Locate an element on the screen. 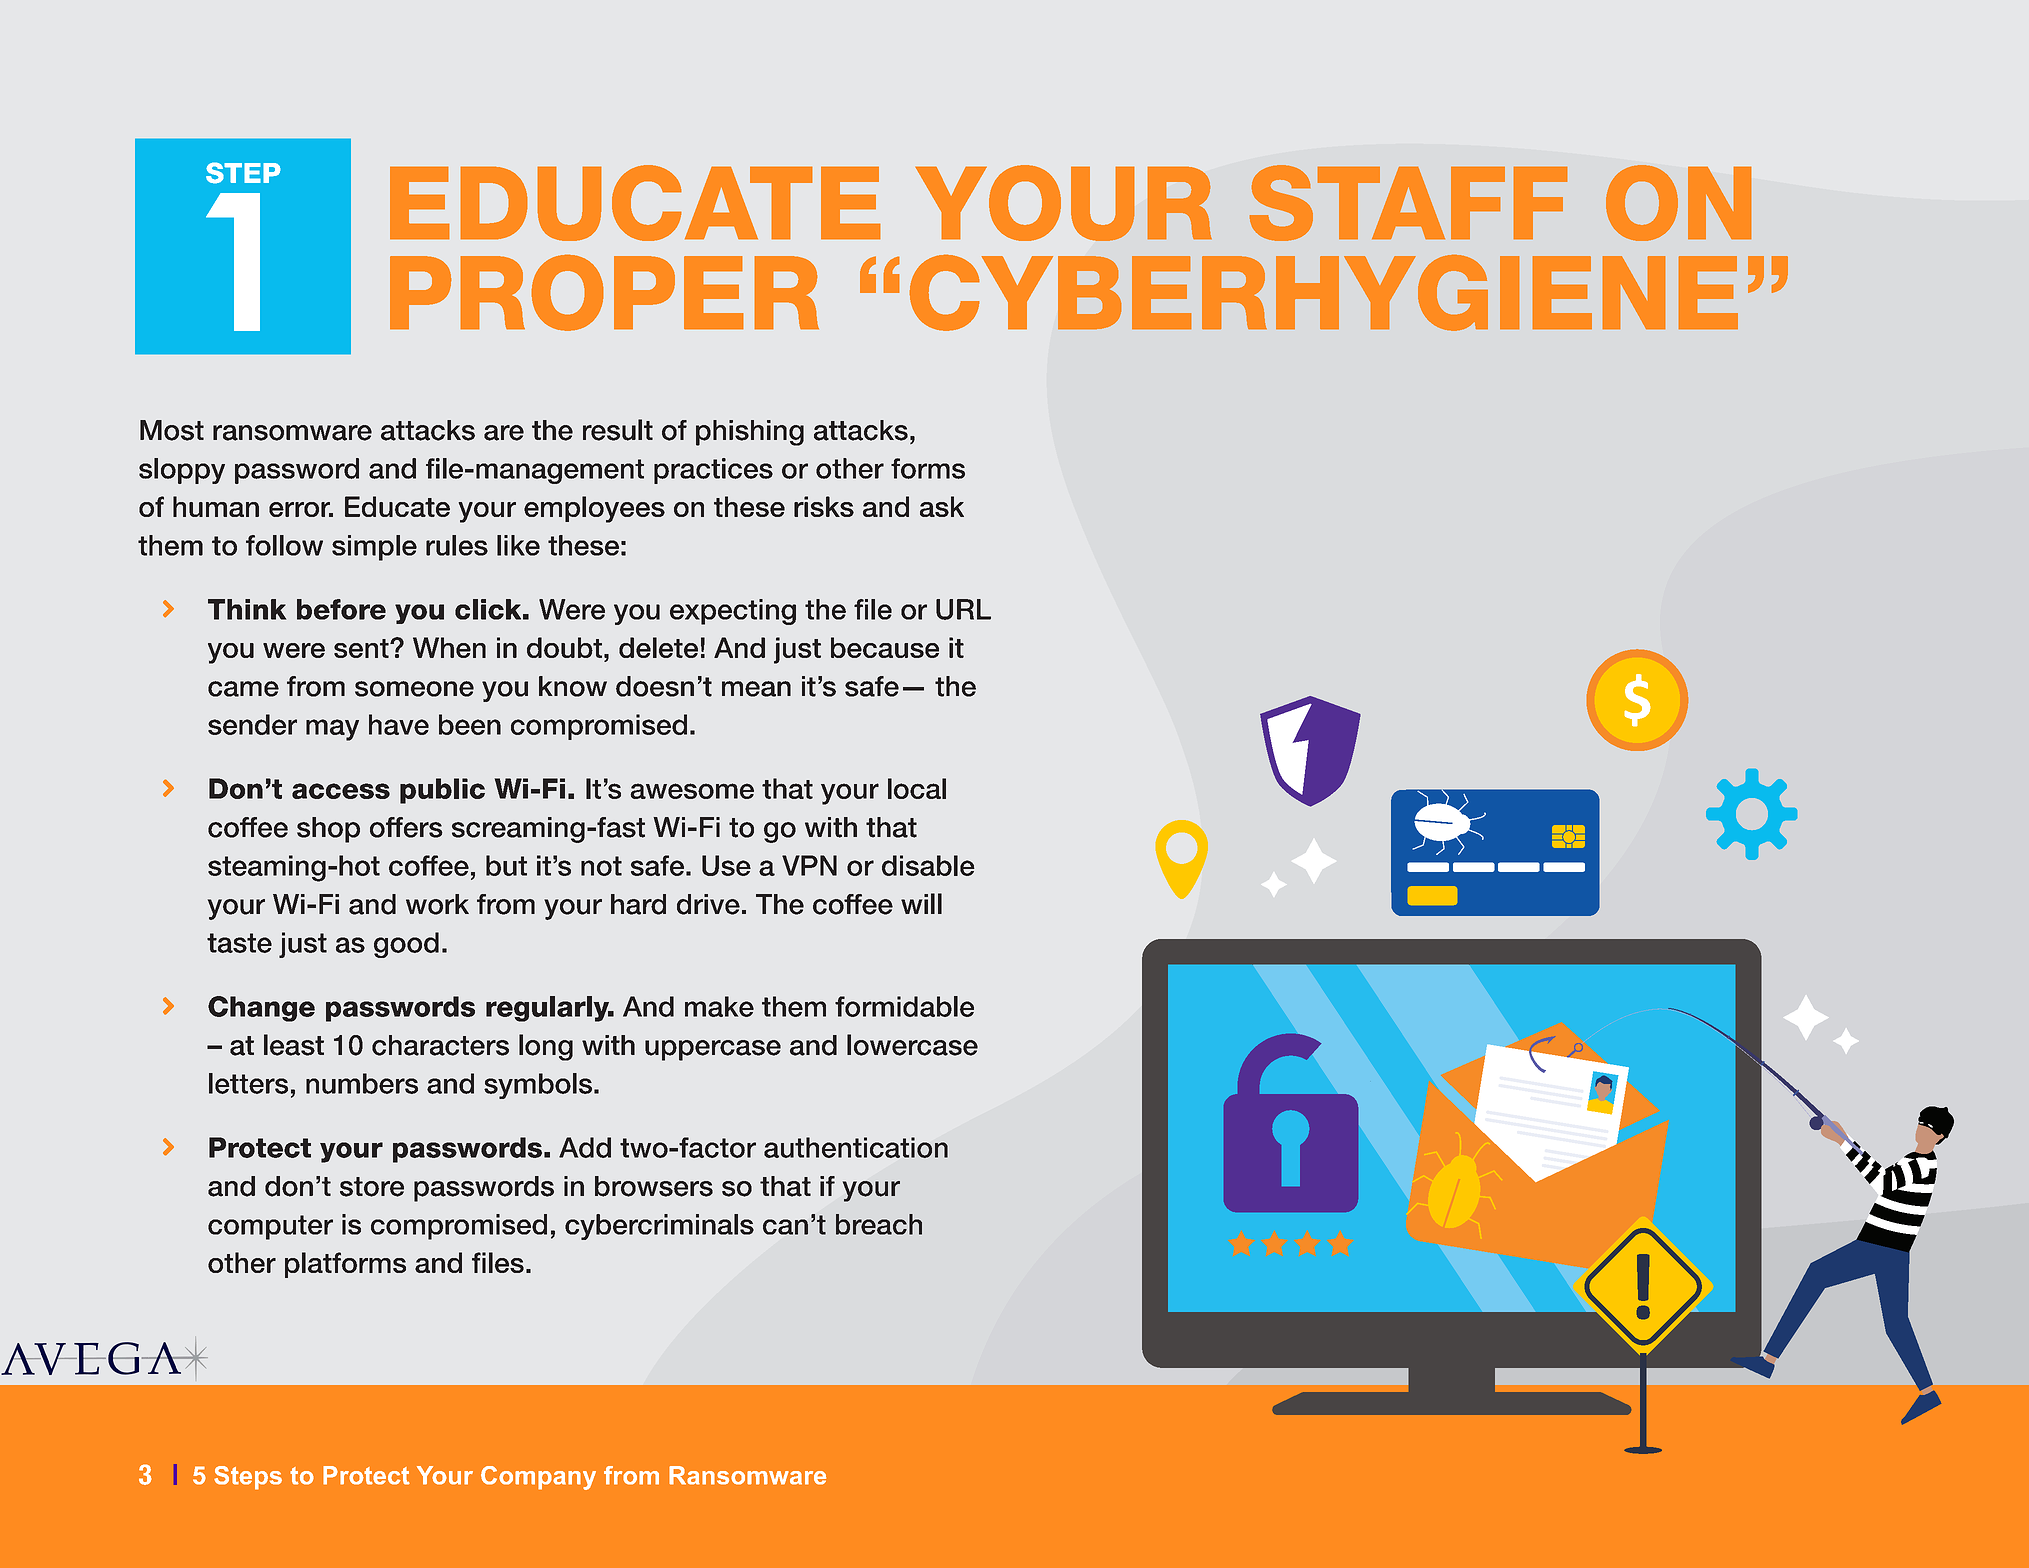  breach is located at coordinates (879, 1224).
